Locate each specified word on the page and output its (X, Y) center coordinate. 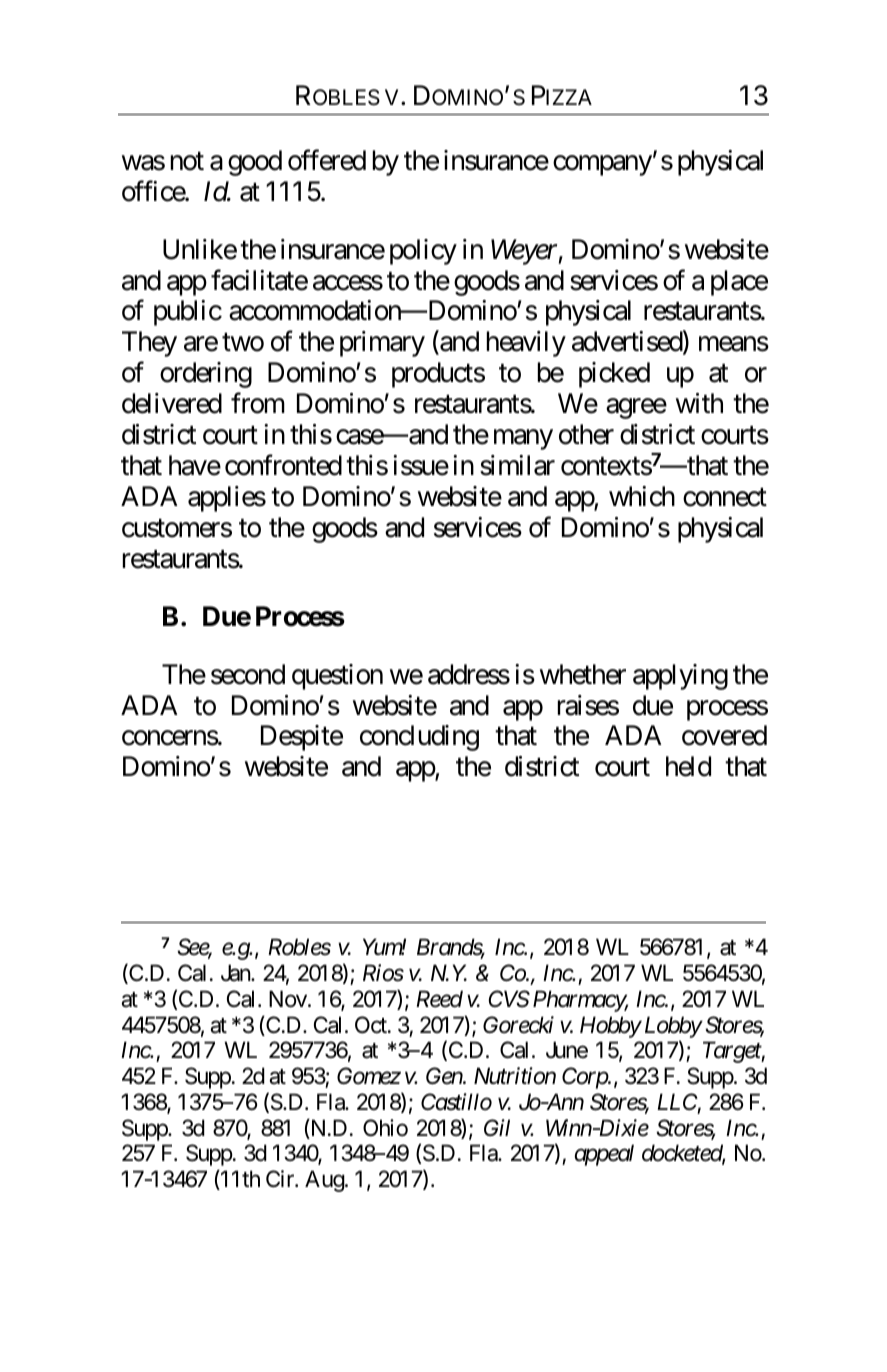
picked (614, 375)
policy (423, 252)
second (248, 674)
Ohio (385, 1128)
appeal (604, 1155)
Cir (281, 1178)
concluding (419, 738)
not (187, 161)
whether (583, 674)
